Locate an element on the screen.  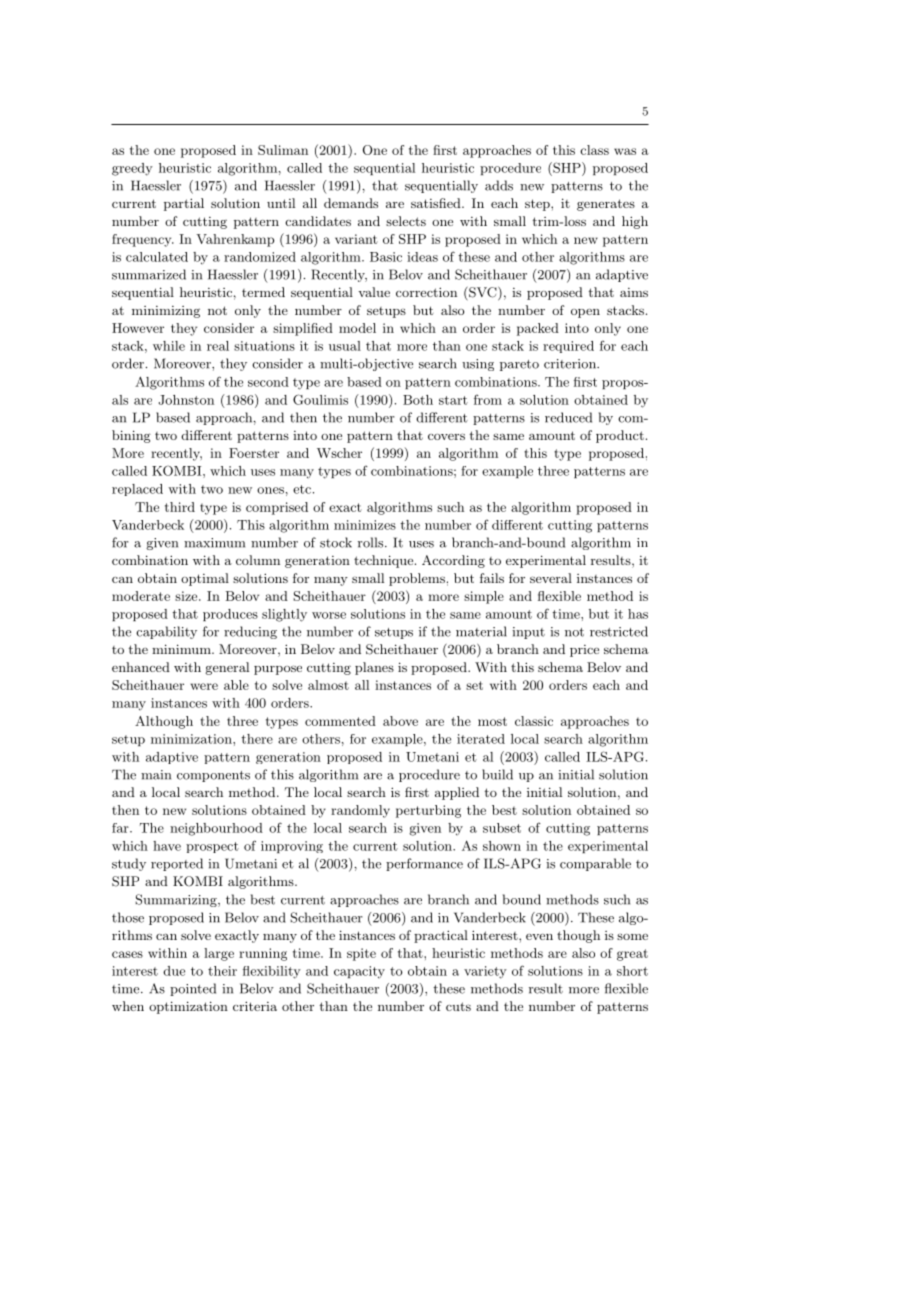
short is located at coordinates (632, 971).
